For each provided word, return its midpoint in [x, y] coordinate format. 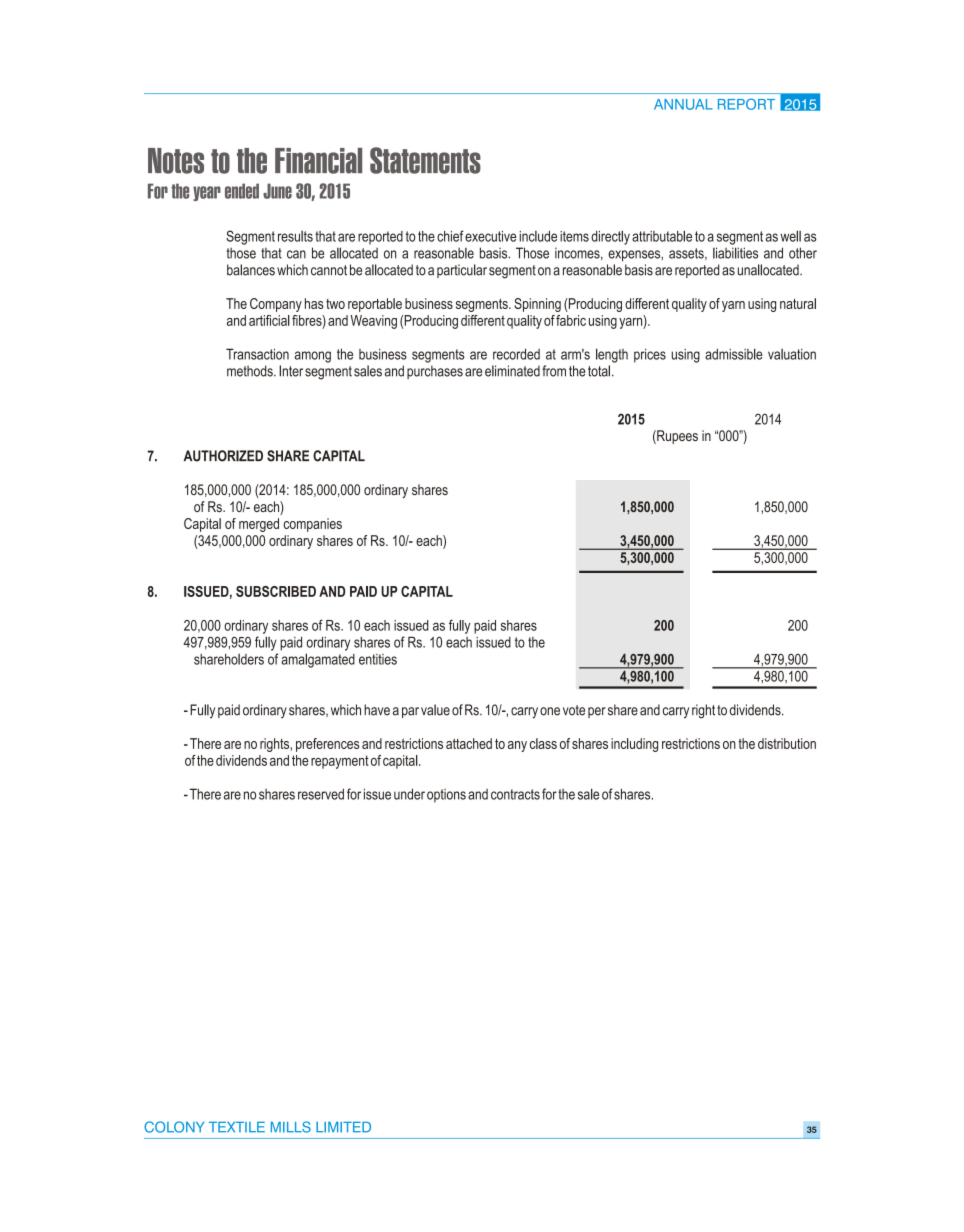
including [634, 745]
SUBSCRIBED [276, 591]
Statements [425, 160]
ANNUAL [683, 104]
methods [251, 371]
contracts [515, 794]
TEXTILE [237, 1127]
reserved [321, 794]
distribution [787, 743]
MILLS [291, 1127]
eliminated [512, 371]
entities [378, 659]
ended [242, 191]
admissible [734, 354]
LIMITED [343, 1127]
